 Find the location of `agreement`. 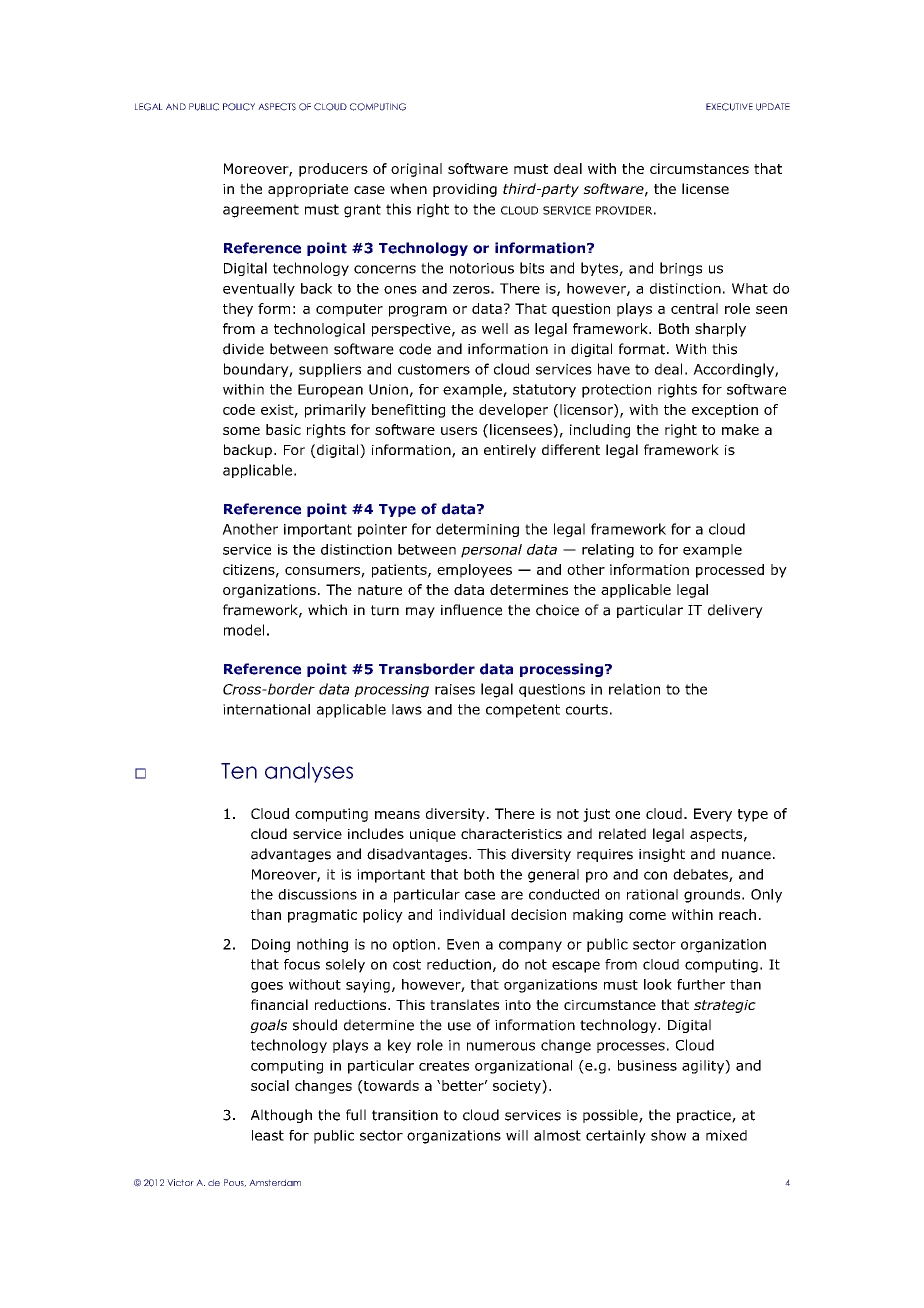

agreement is located at coordinates (261, 211).
